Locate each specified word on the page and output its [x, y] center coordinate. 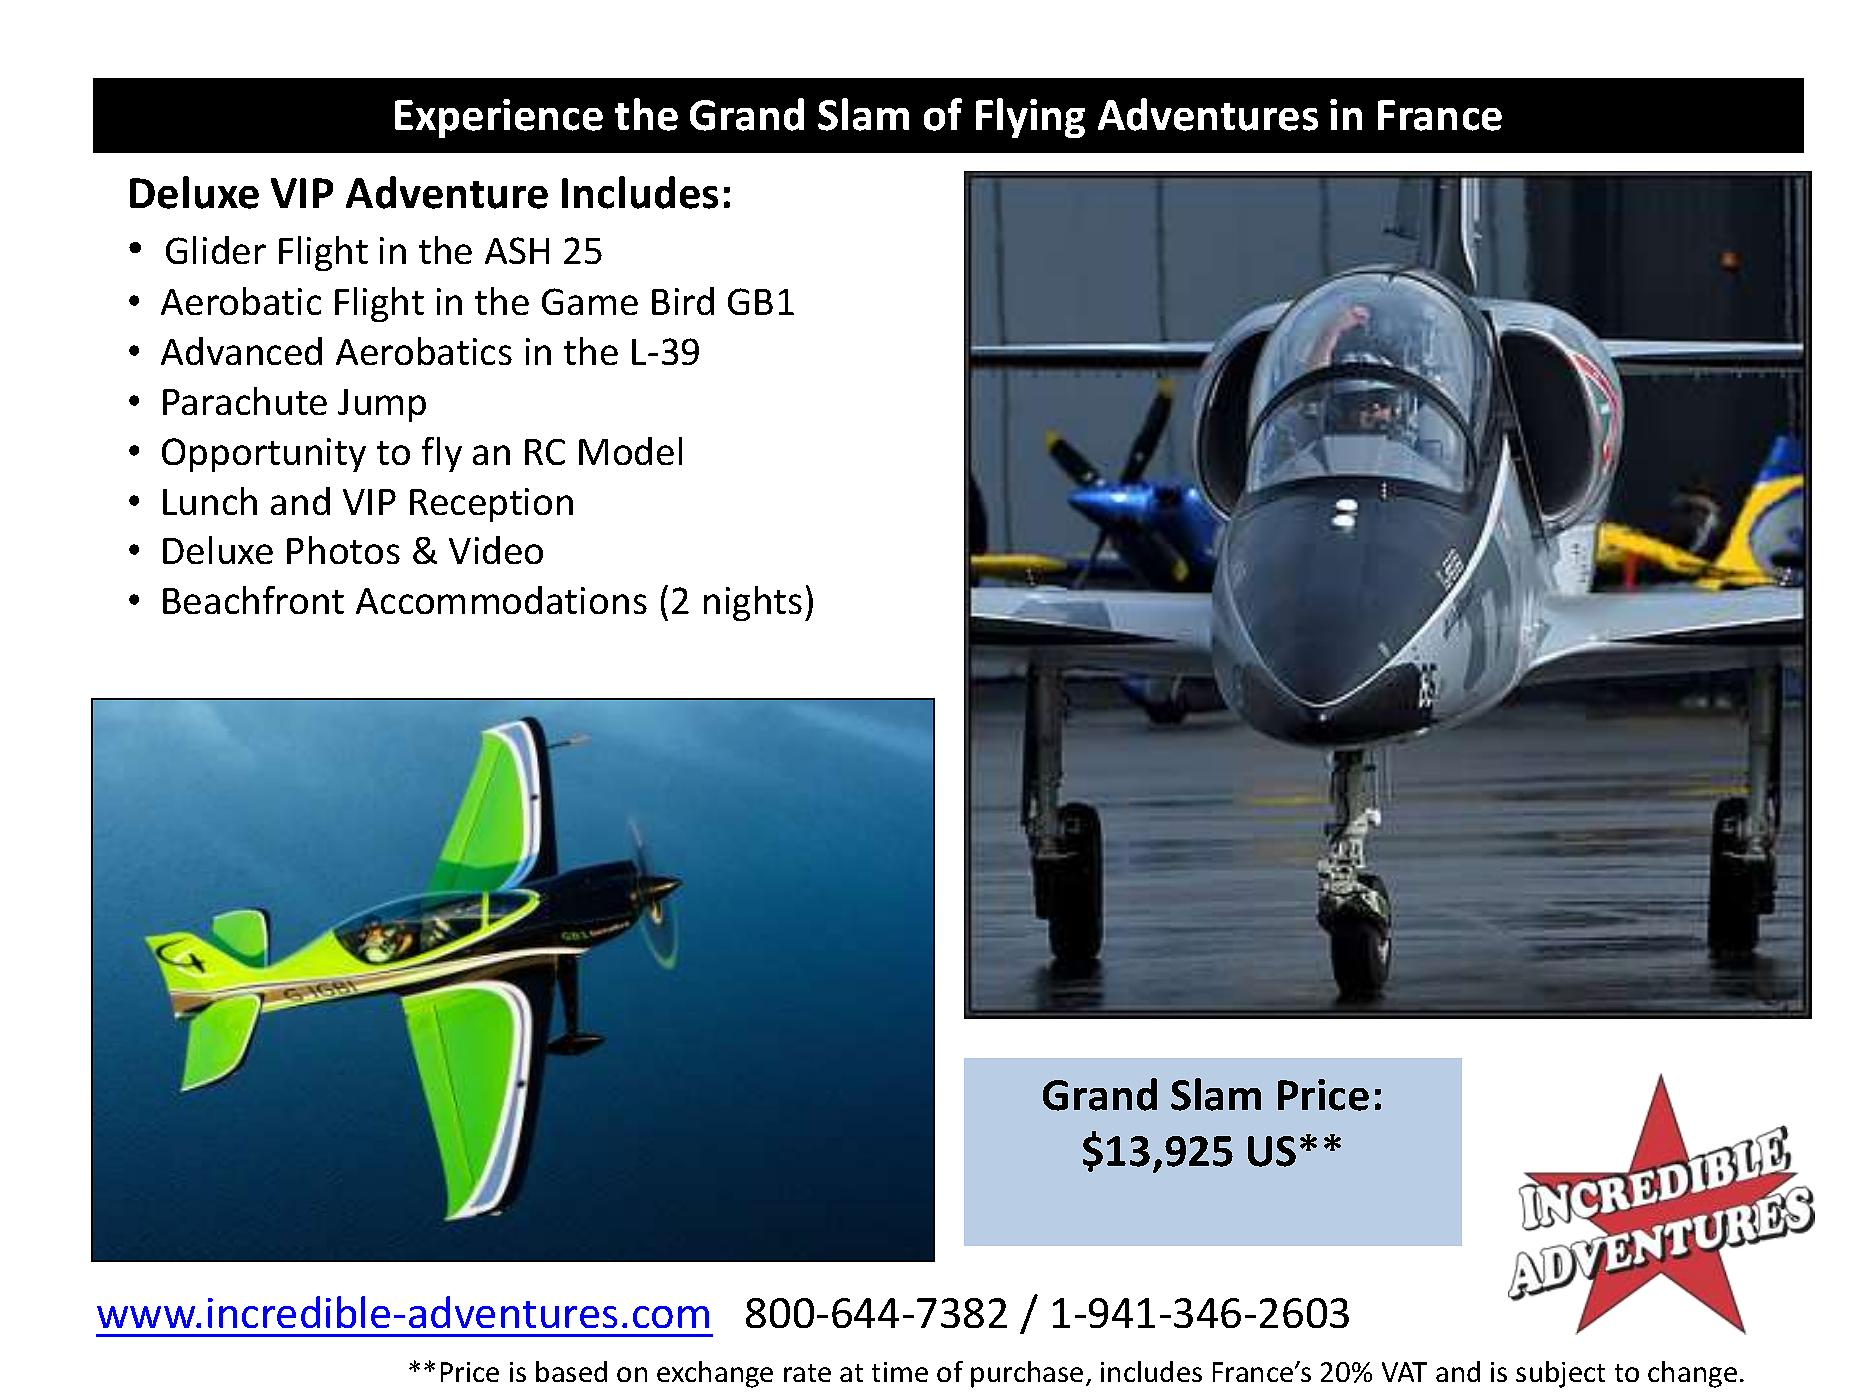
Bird [683, 301]
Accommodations [501, 600]
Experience [499, 118]
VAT [1404, 1372]
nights [753, 603]
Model [630, 451]
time [900, 1372]
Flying [1030, 118]
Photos [343, 550]
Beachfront [253, 600]
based [571, 1371]
